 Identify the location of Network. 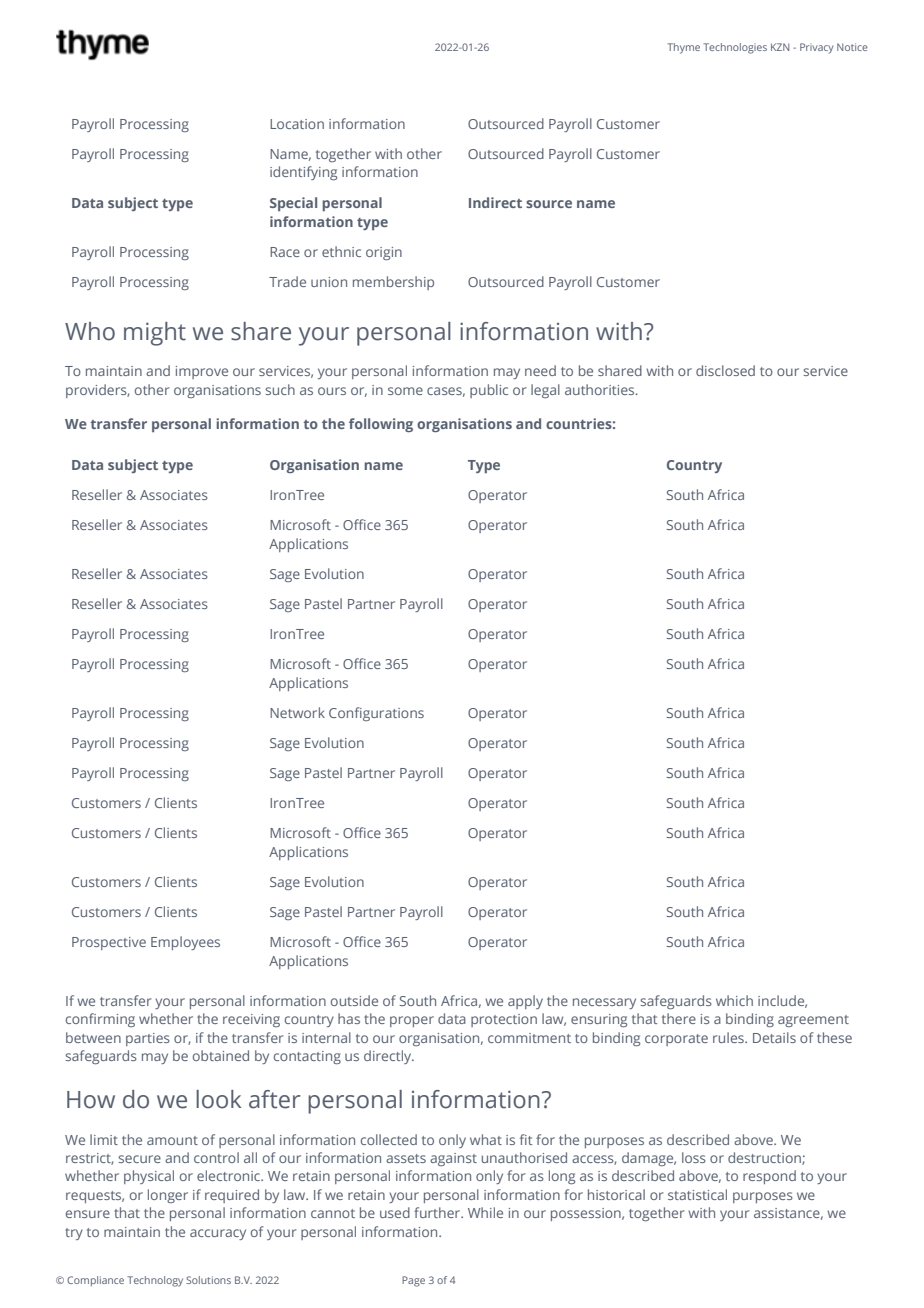
(297, 712).
